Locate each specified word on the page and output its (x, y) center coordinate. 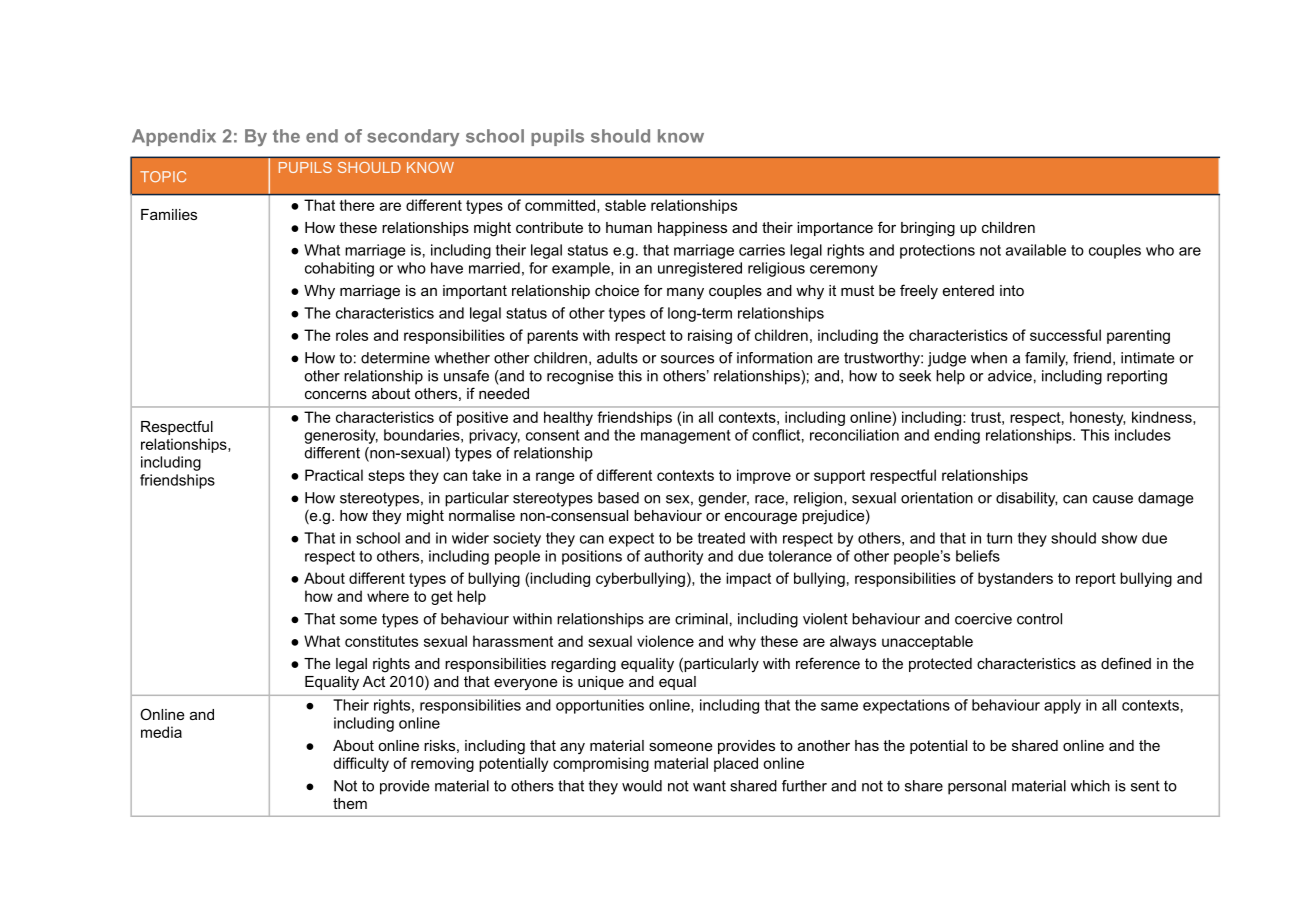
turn (999, 538)
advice (1010, 376)
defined (1126, 663)
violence (665, 641)
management (686, 437)
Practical (334, 475)
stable (625, 205)
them (350, 803)
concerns (336, 394)
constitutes (381, 641)
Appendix (174, 137)
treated (721, 538)
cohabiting (339, 269)
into (1012, 290)
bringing (928, 229)
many (685, 293)
